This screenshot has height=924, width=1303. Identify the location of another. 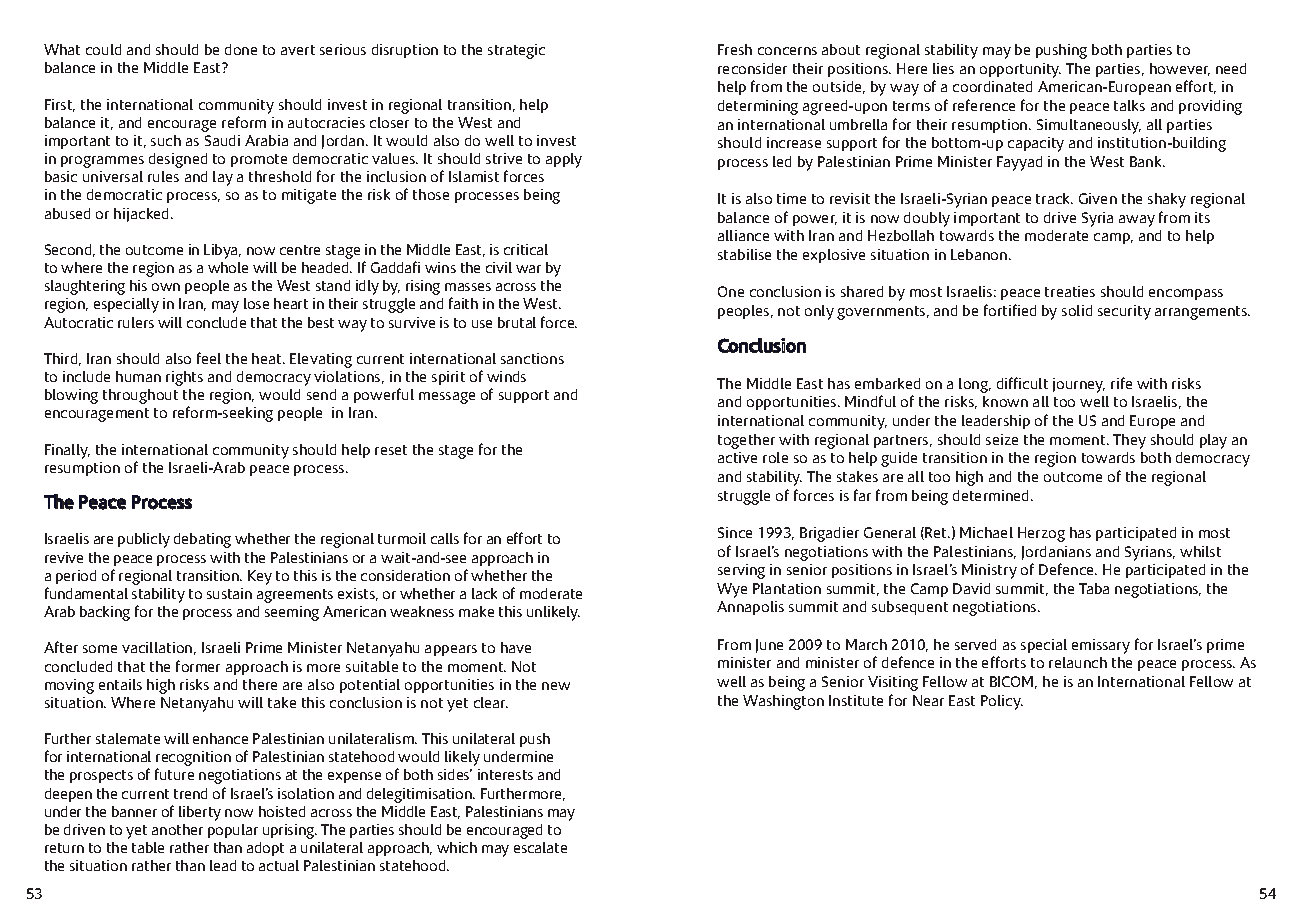
(177, 829).
